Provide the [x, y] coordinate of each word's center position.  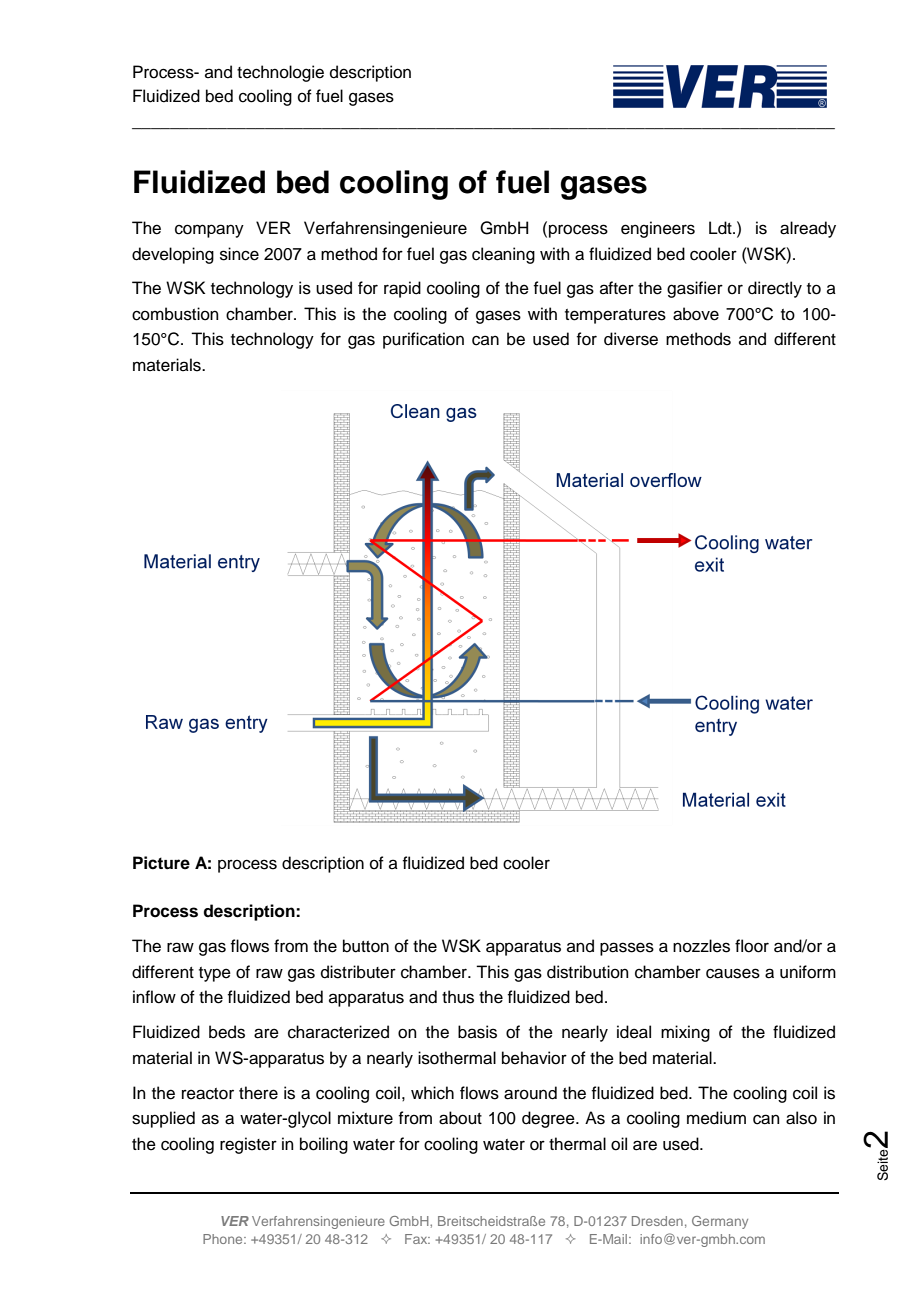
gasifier [695, 289]
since [239, 254]
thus [458, 997]
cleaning [503, 255]
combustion [175, 314]
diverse [631, 339]
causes [733, 973]
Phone [224, 1239]
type [215, 974]
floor [752, 946]
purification [423, 340]
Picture [161, 863]
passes [627, 949]
